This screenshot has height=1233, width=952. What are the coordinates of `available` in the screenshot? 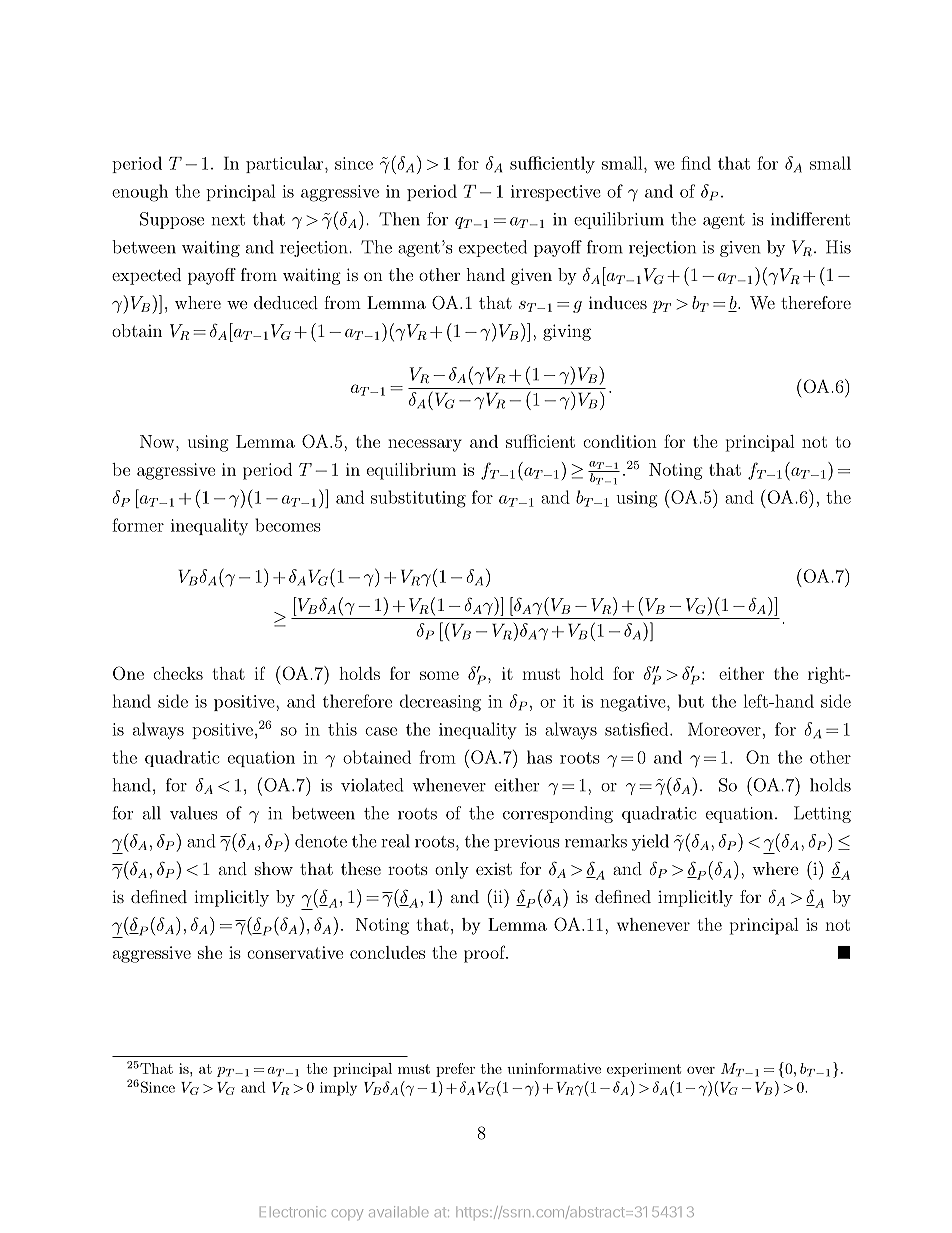 It's located at (398, 1211).
